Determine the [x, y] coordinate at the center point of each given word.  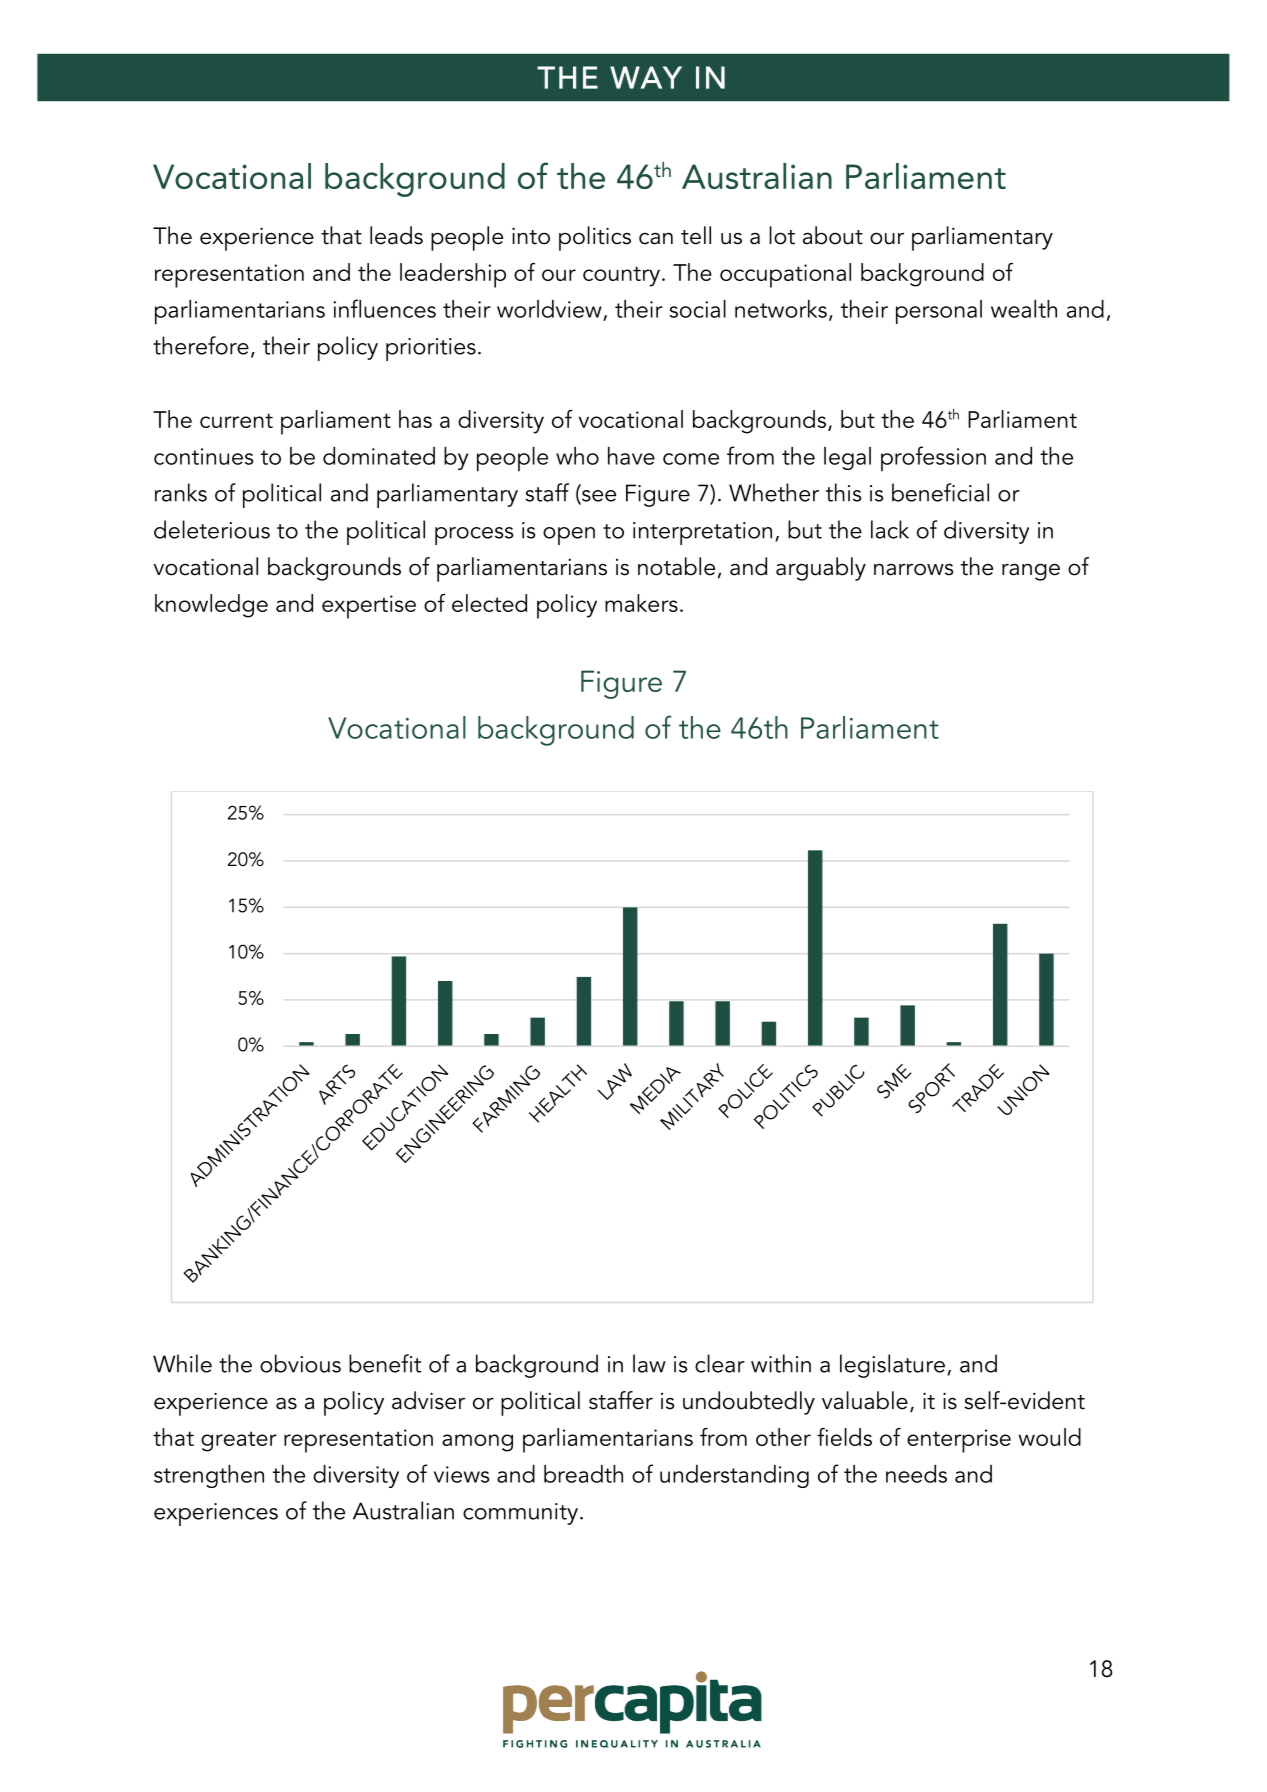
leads [396, 235]
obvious [300, 1363]
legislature [892, 1366]
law [649, 1363]
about [833, 235]
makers [641, 603]
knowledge [211, 606]
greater [239, 1441]
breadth [583, 1474]
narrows [913, 569]
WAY [646, 77]
